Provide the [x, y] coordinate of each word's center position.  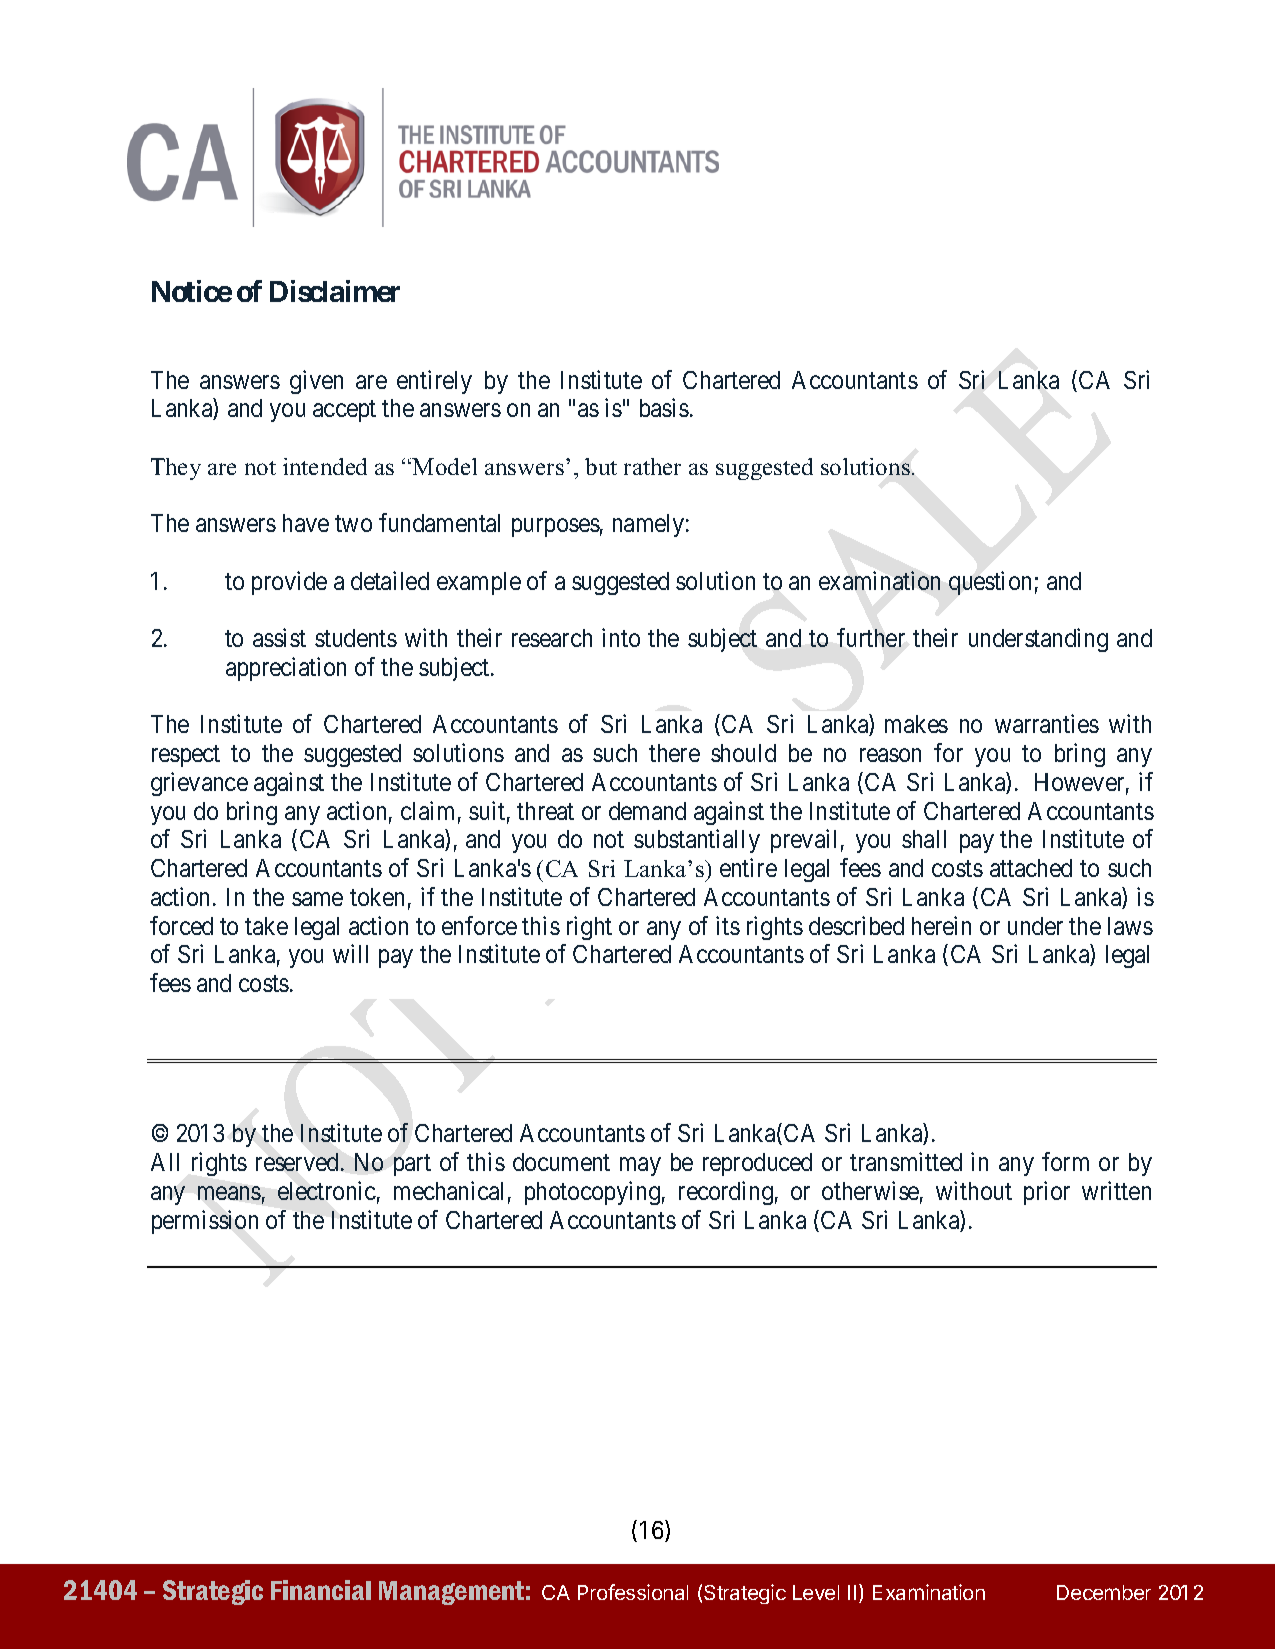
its [728, 925]
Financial [321, 1590]
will [350, 953]
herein [941, 925]
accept [344, 411]
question [990, 583]
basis [664, 407]
